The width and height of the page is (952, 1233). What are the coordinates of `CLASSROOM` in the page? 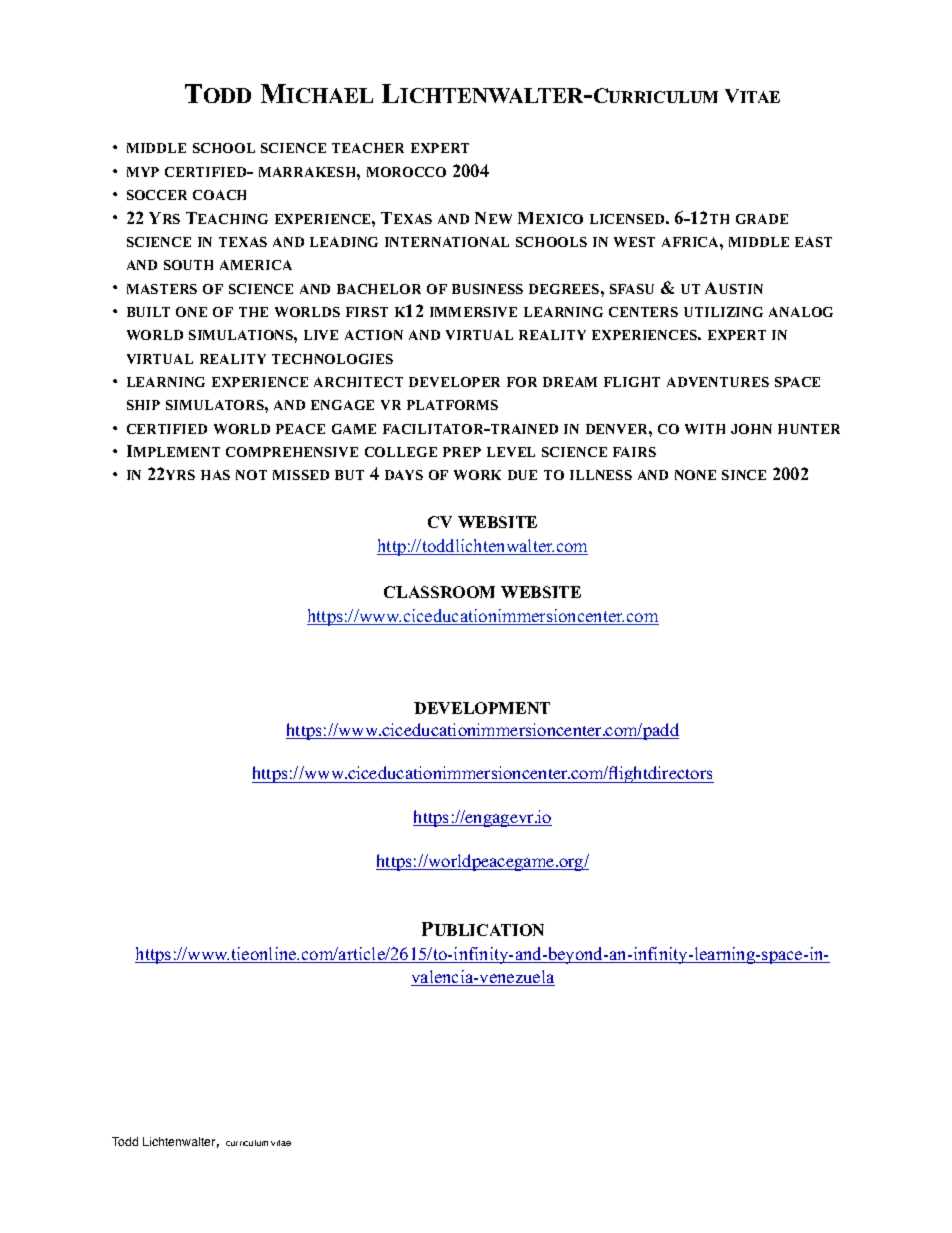 It's located at (439, 592).
